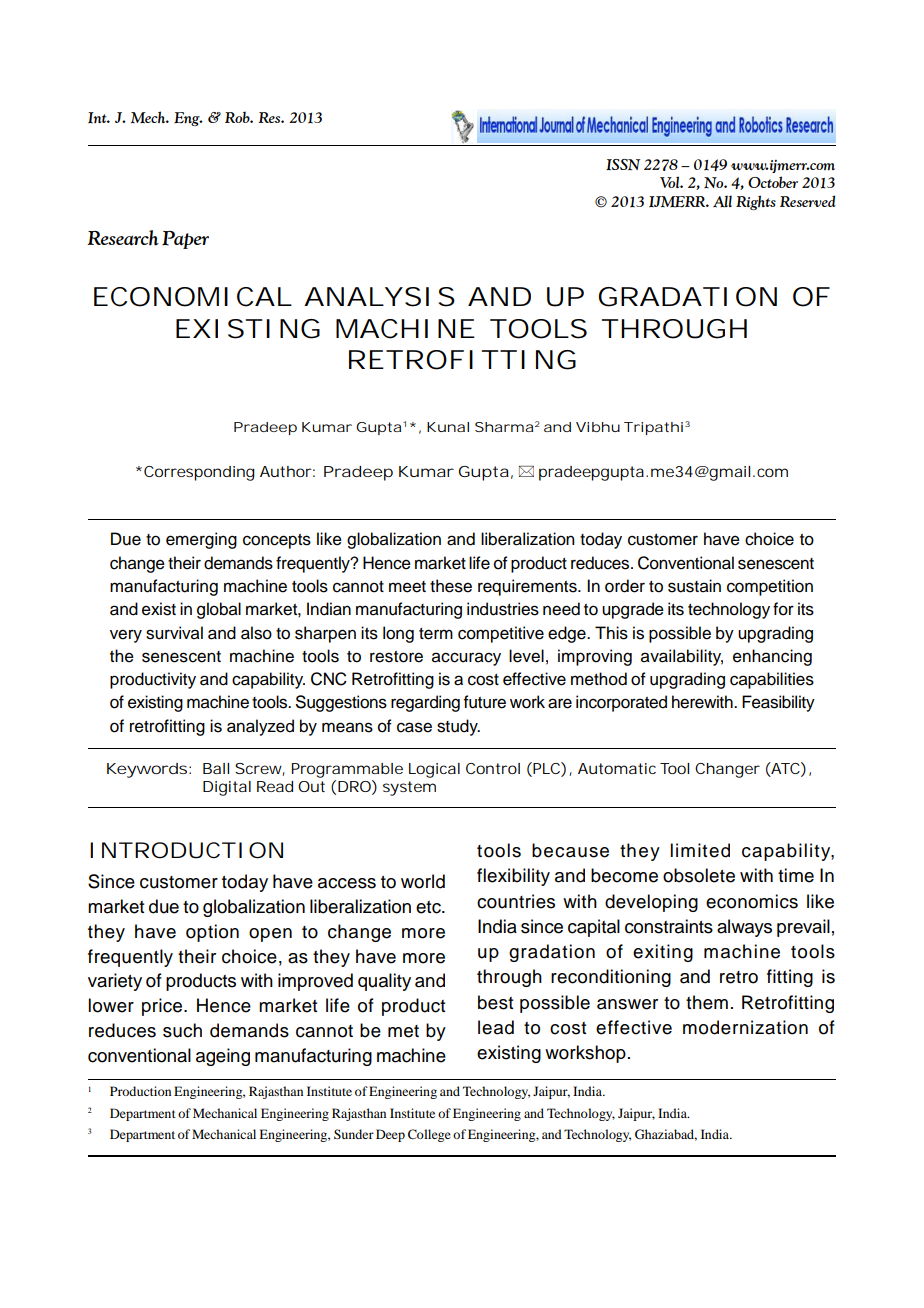 The image size is (924, 1308). I want to click on world, so click(423, 881).
